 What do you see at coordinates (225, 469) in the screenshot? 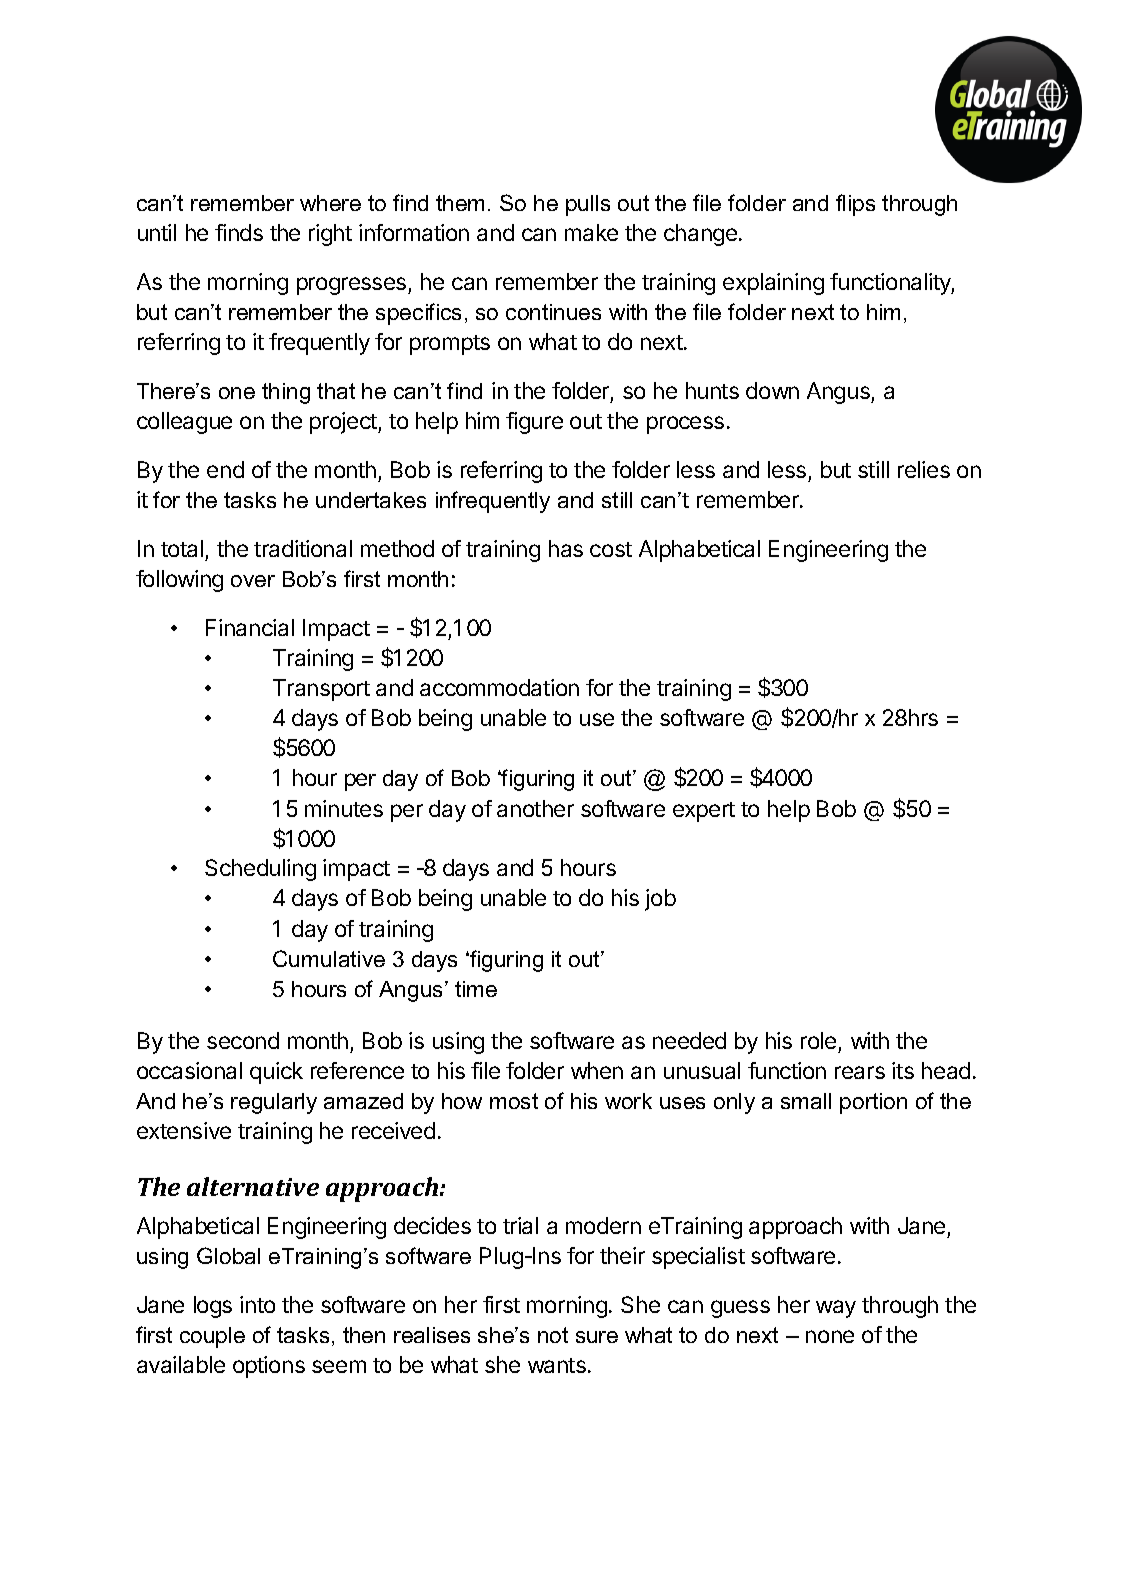
I see `end` at bounding box center [225, 469].
